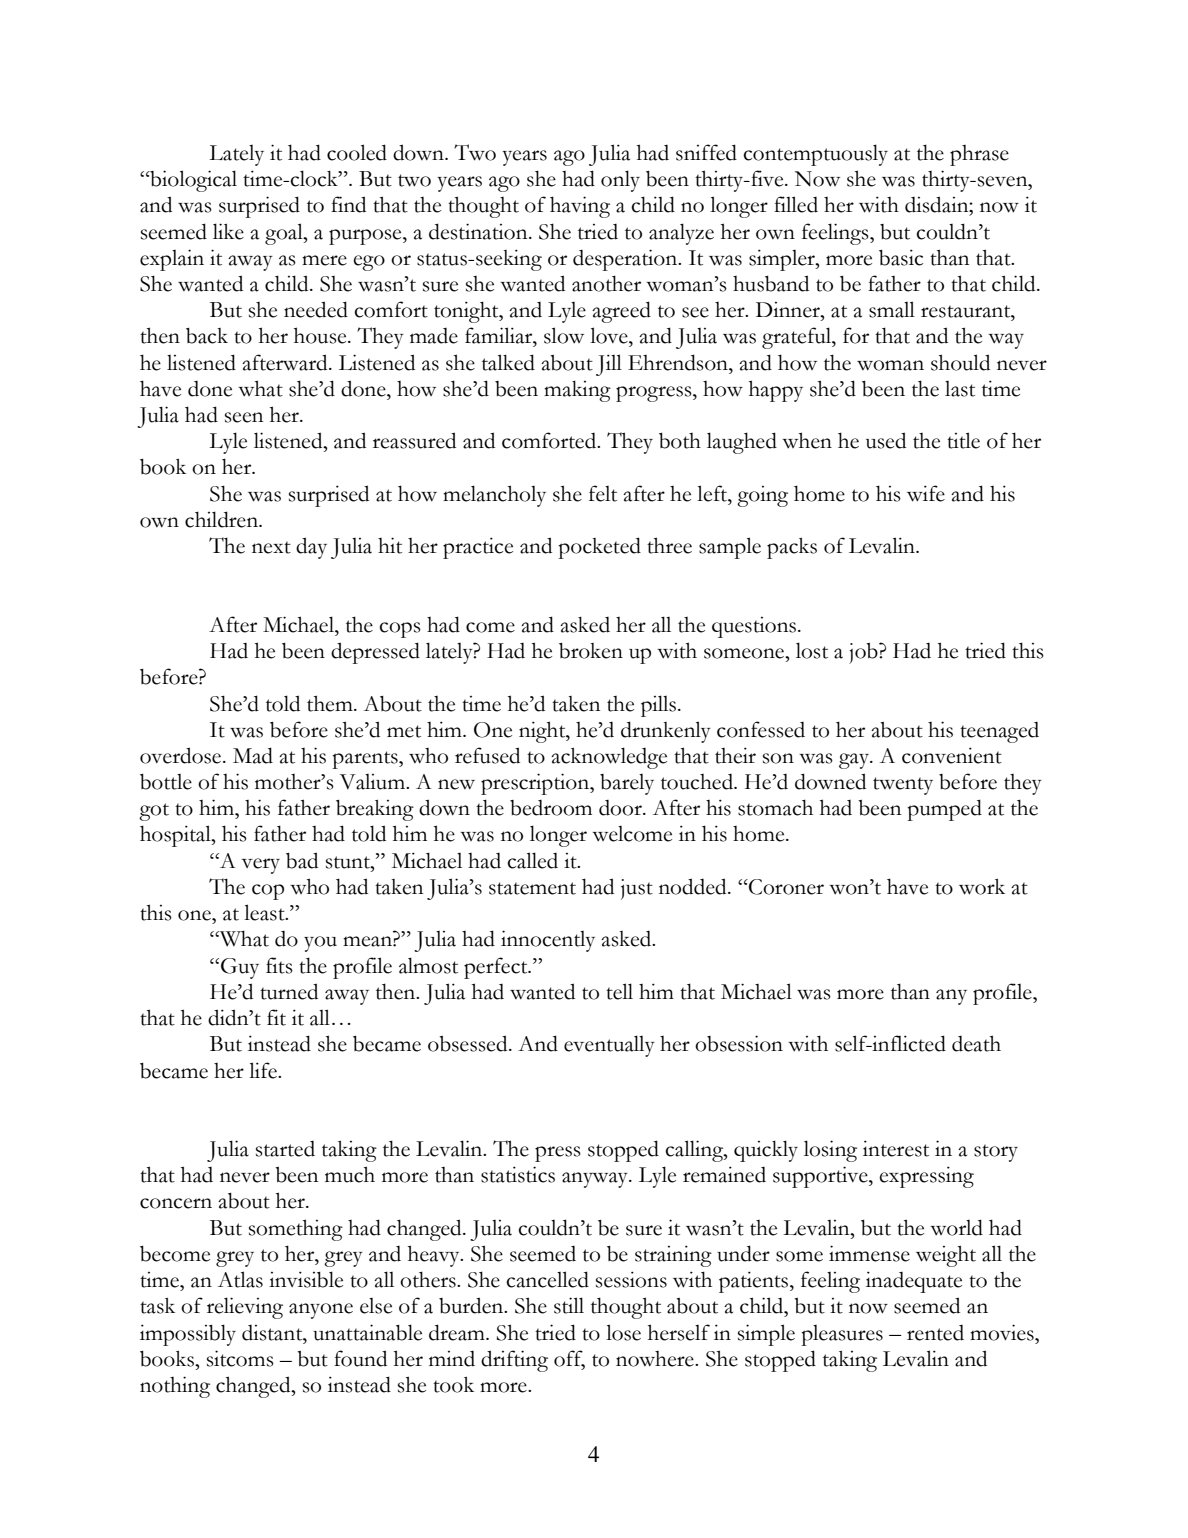 The image size is (1188, 1538). I want to click on having, so click(580, 207).
